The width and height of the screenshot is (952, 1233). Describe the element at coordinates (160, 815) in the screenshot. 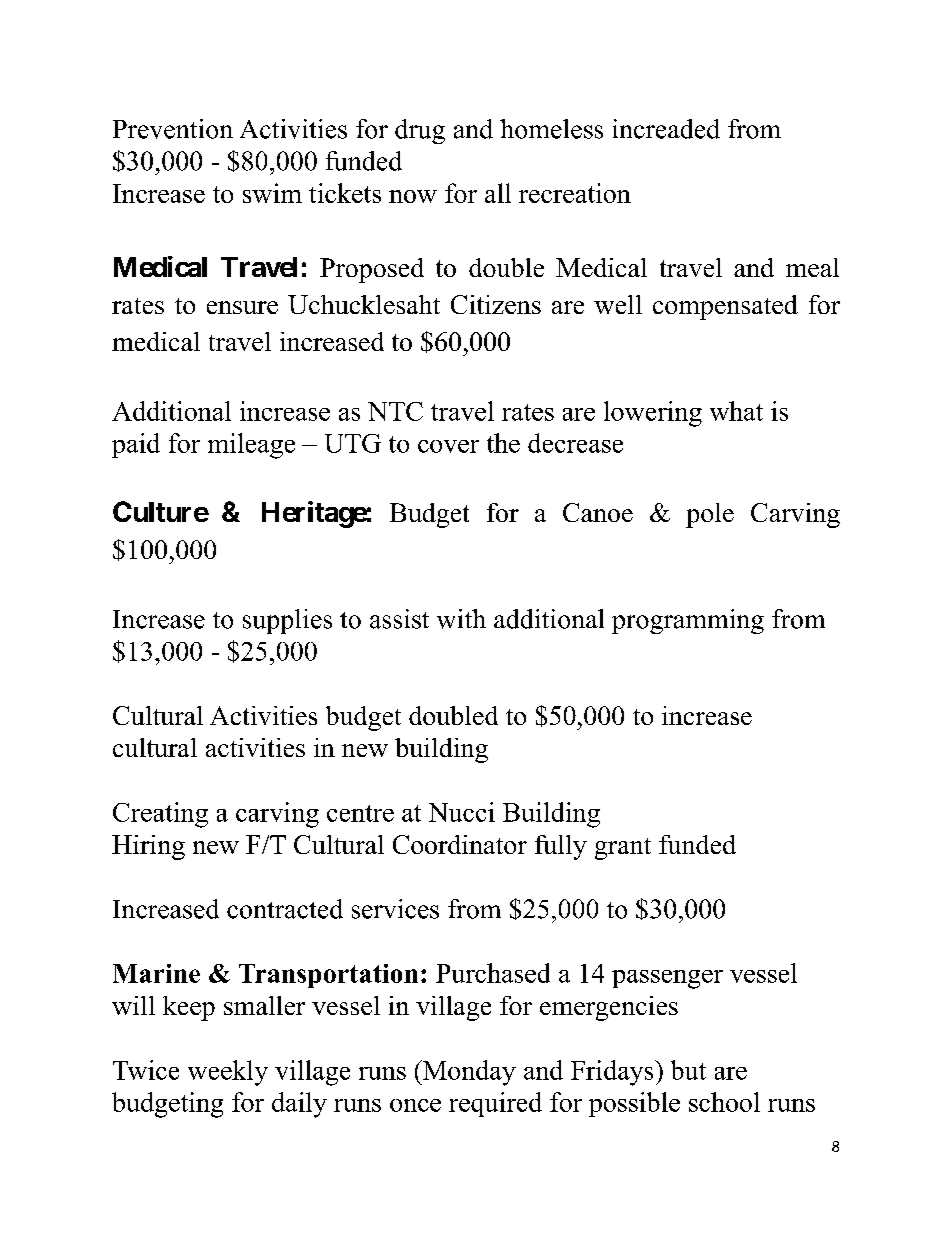

I see `Creating` at that location.
